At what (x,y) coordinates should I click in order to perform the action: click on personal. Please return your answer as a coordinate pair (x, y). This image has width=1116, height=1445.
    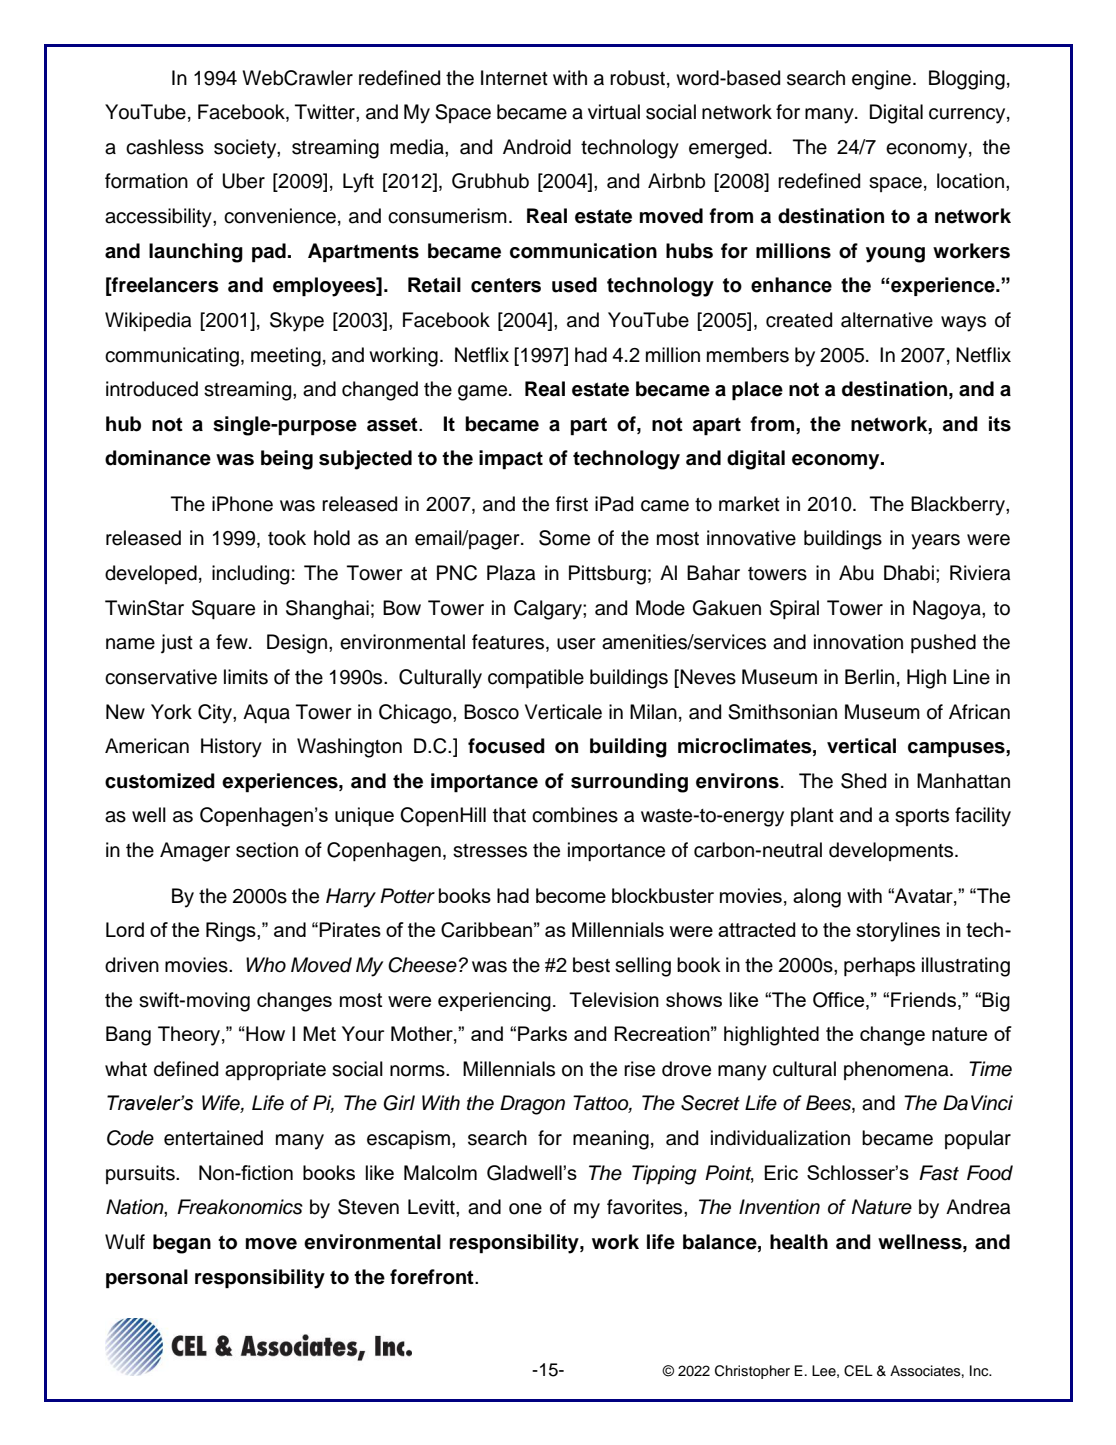
    Looking at the image, I should click on (147, 1279).
